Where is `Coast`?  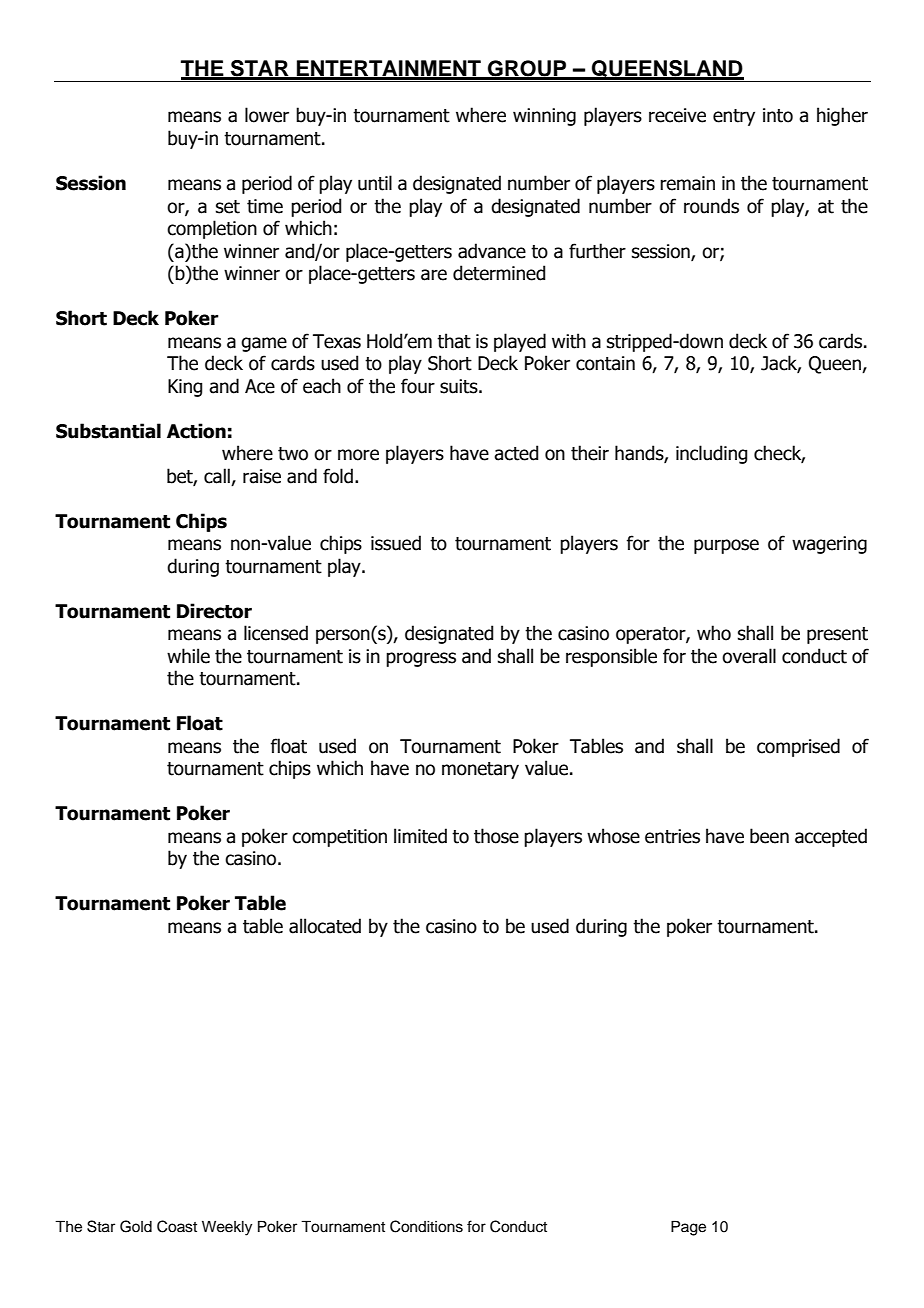
Coast is located at coordinates (177, 1226).
